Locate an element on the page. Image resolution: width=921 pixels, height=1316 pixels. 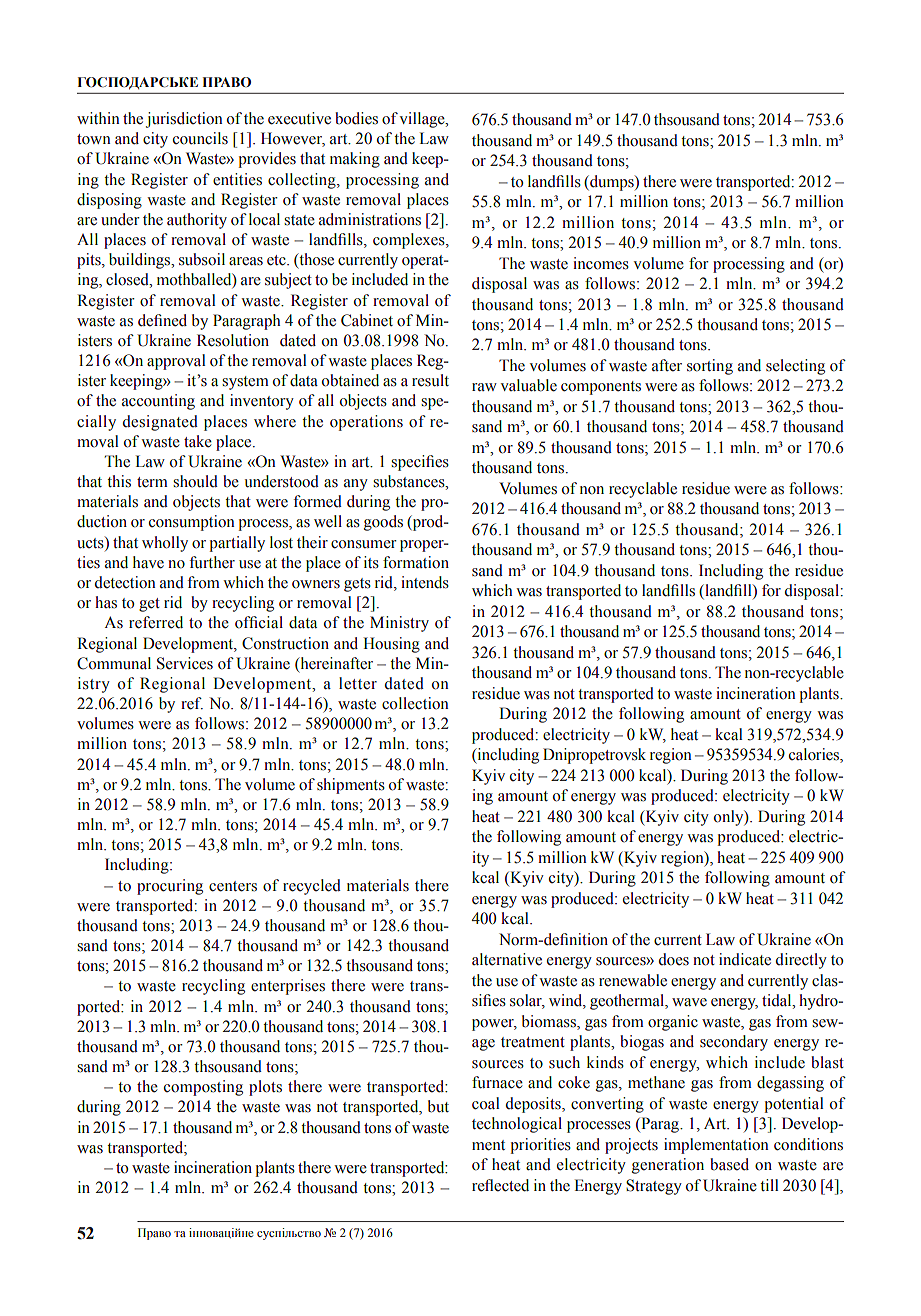
councils is located at coordinates (200, 138).
